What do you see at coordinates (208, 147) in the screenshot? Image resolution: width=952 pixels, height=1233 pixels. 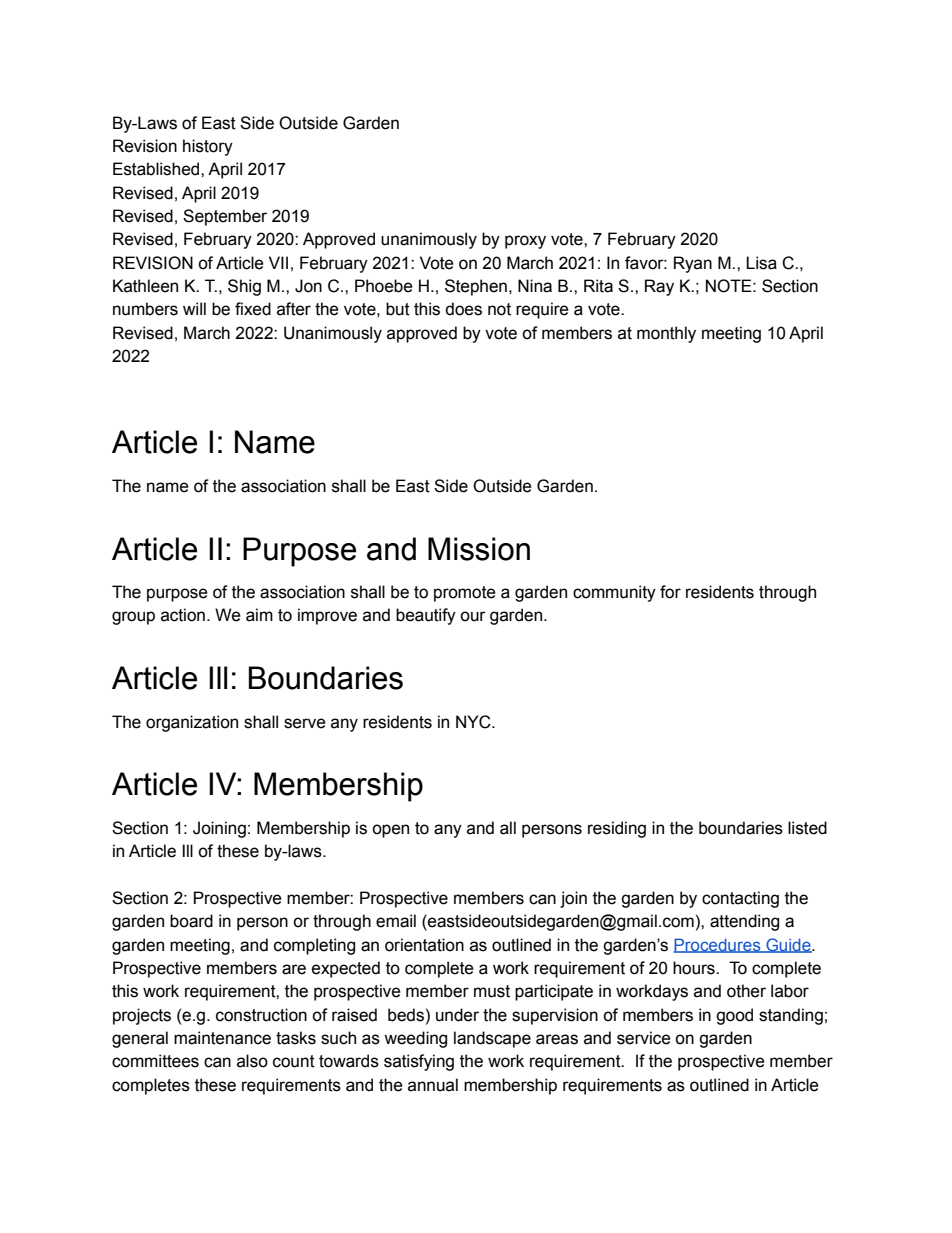 I see `history` at bounding box center [208, 147].
